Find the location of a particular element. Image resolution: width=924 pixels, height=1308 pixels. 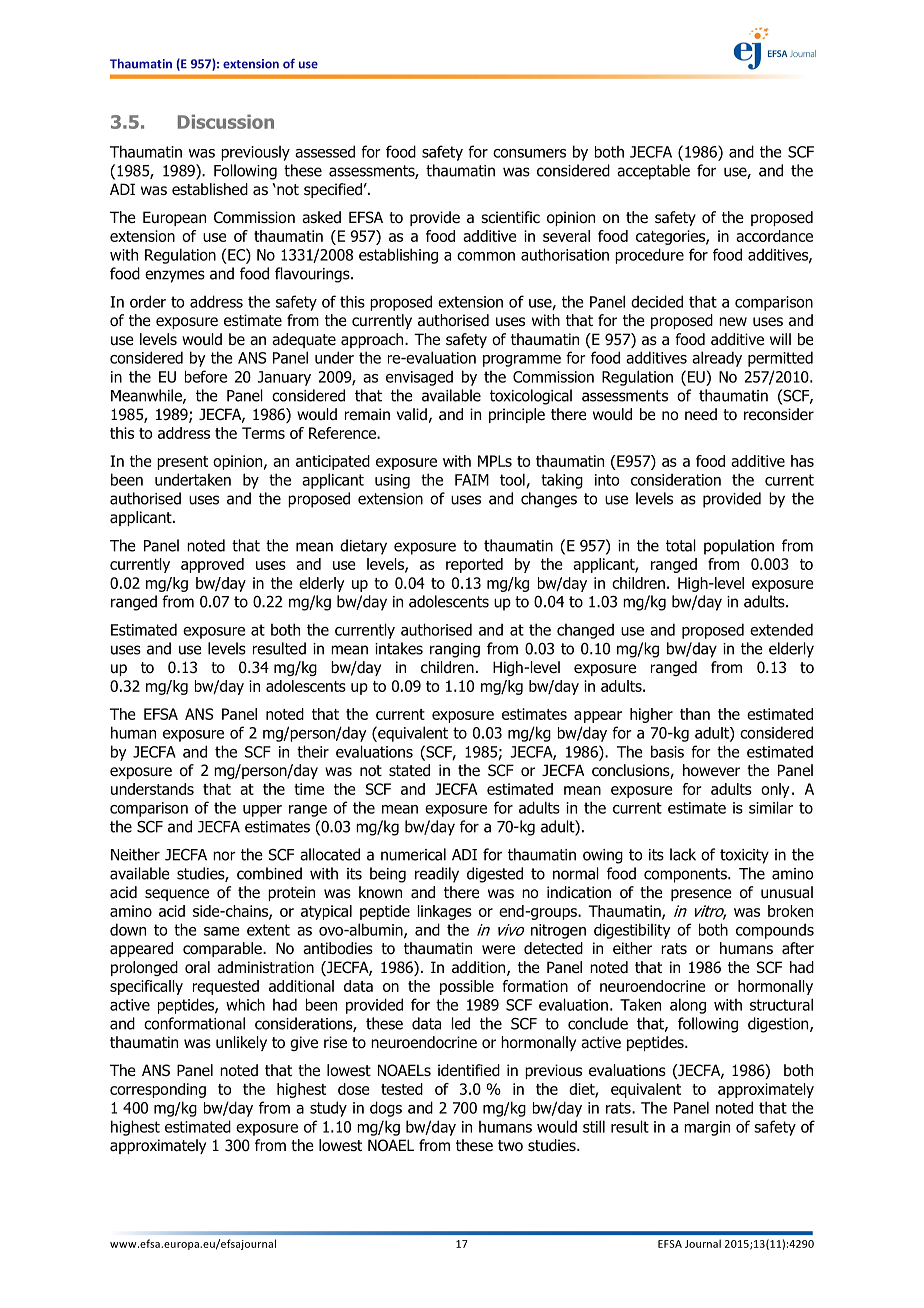

however is located at coordinates (711, 770).
